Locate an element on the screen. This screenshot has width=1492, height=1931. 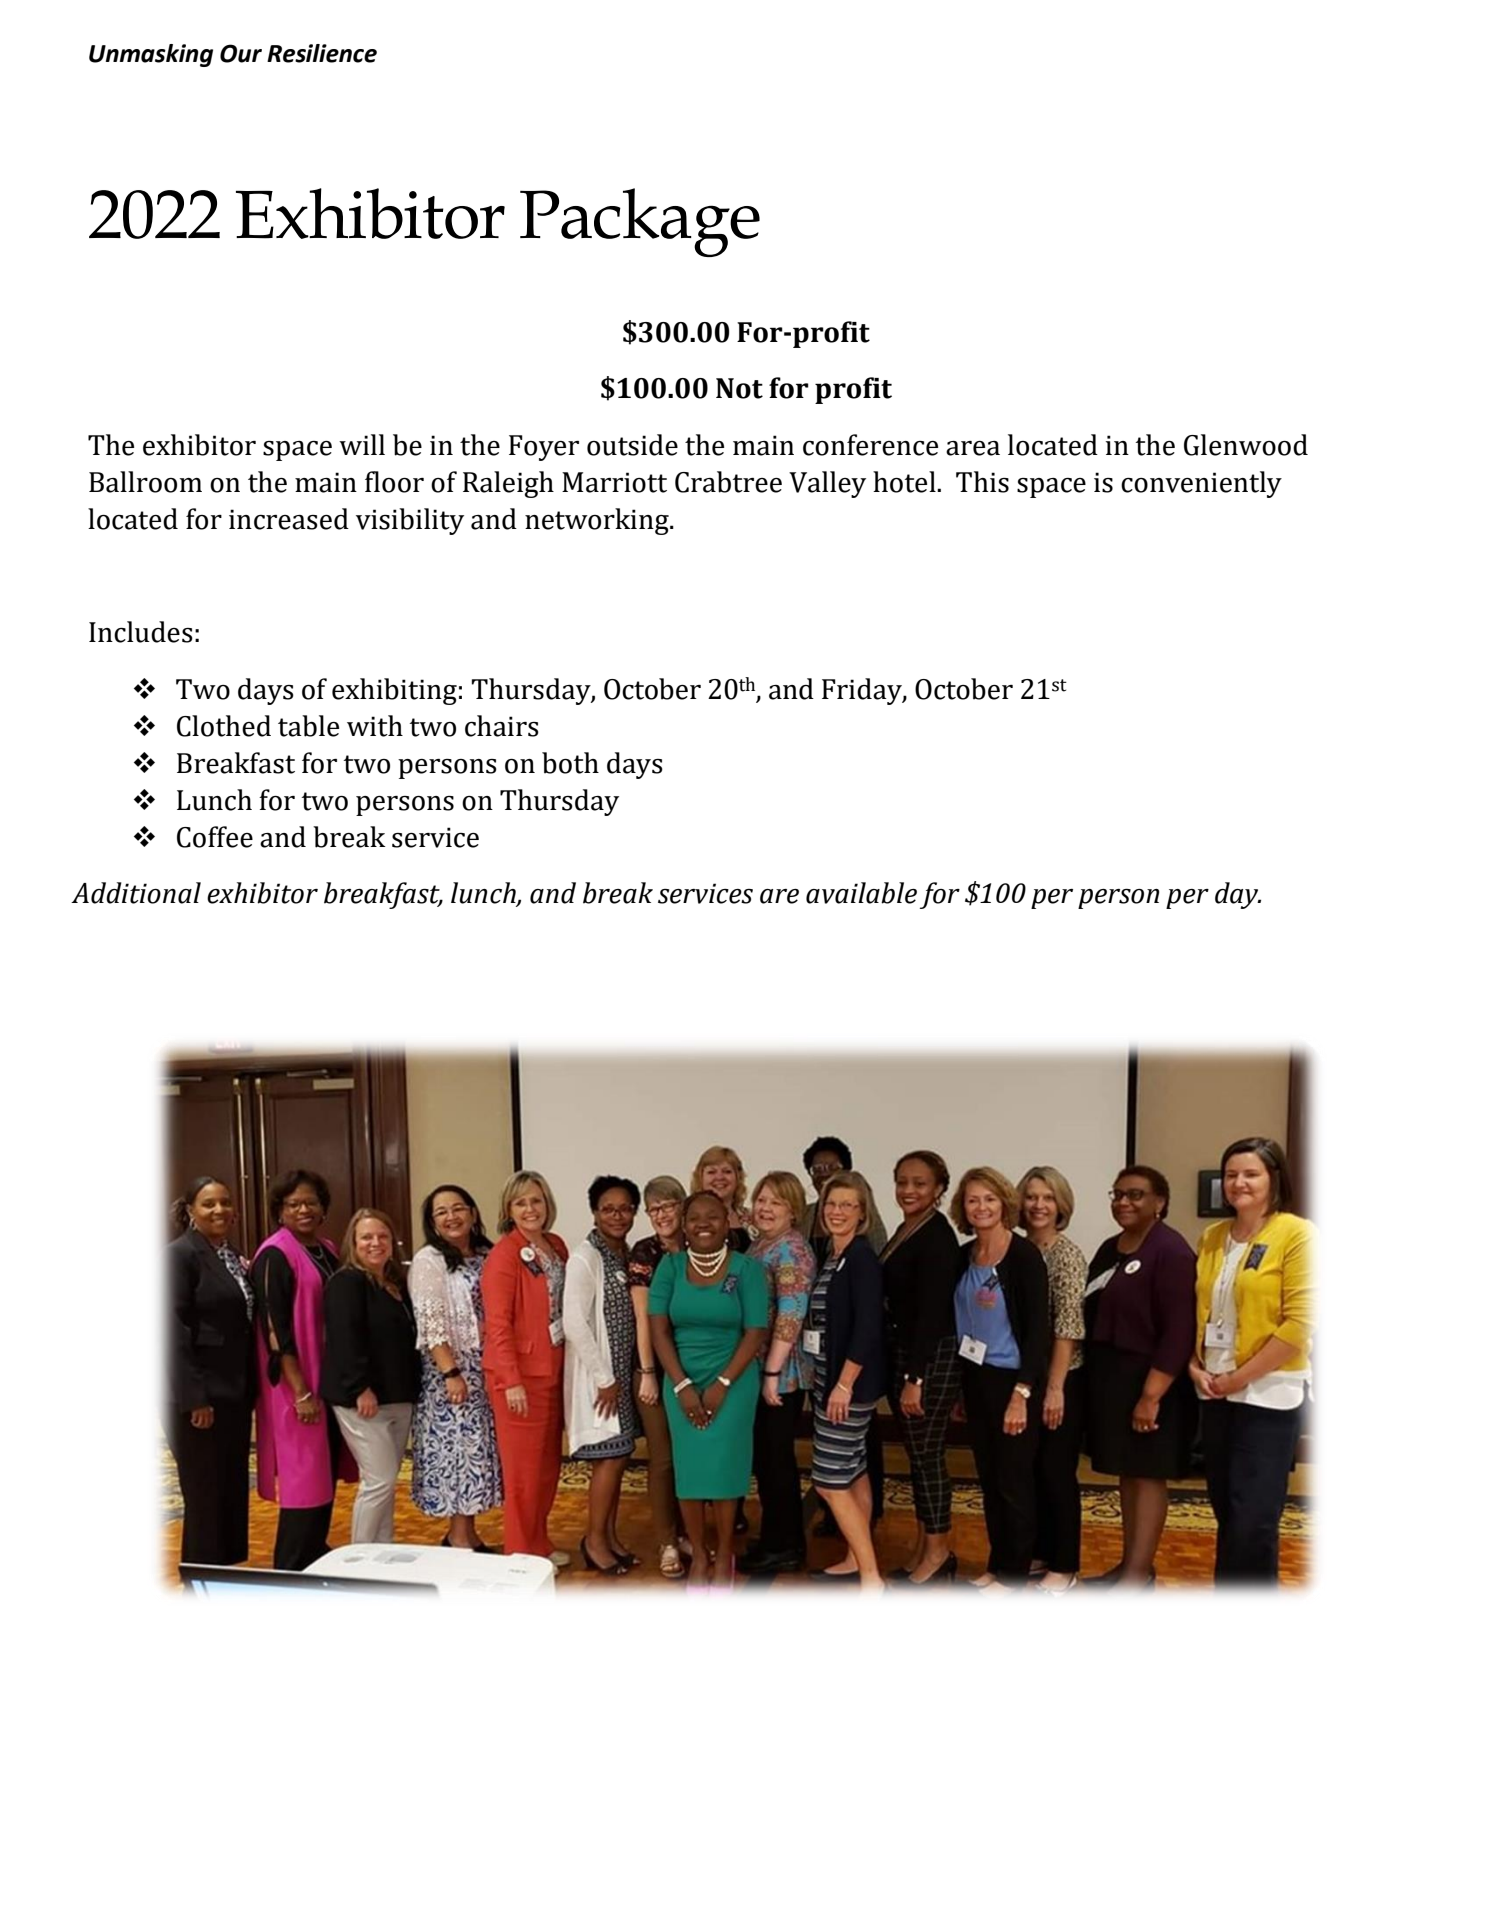
Includes is located at coordinates (141, 632).
